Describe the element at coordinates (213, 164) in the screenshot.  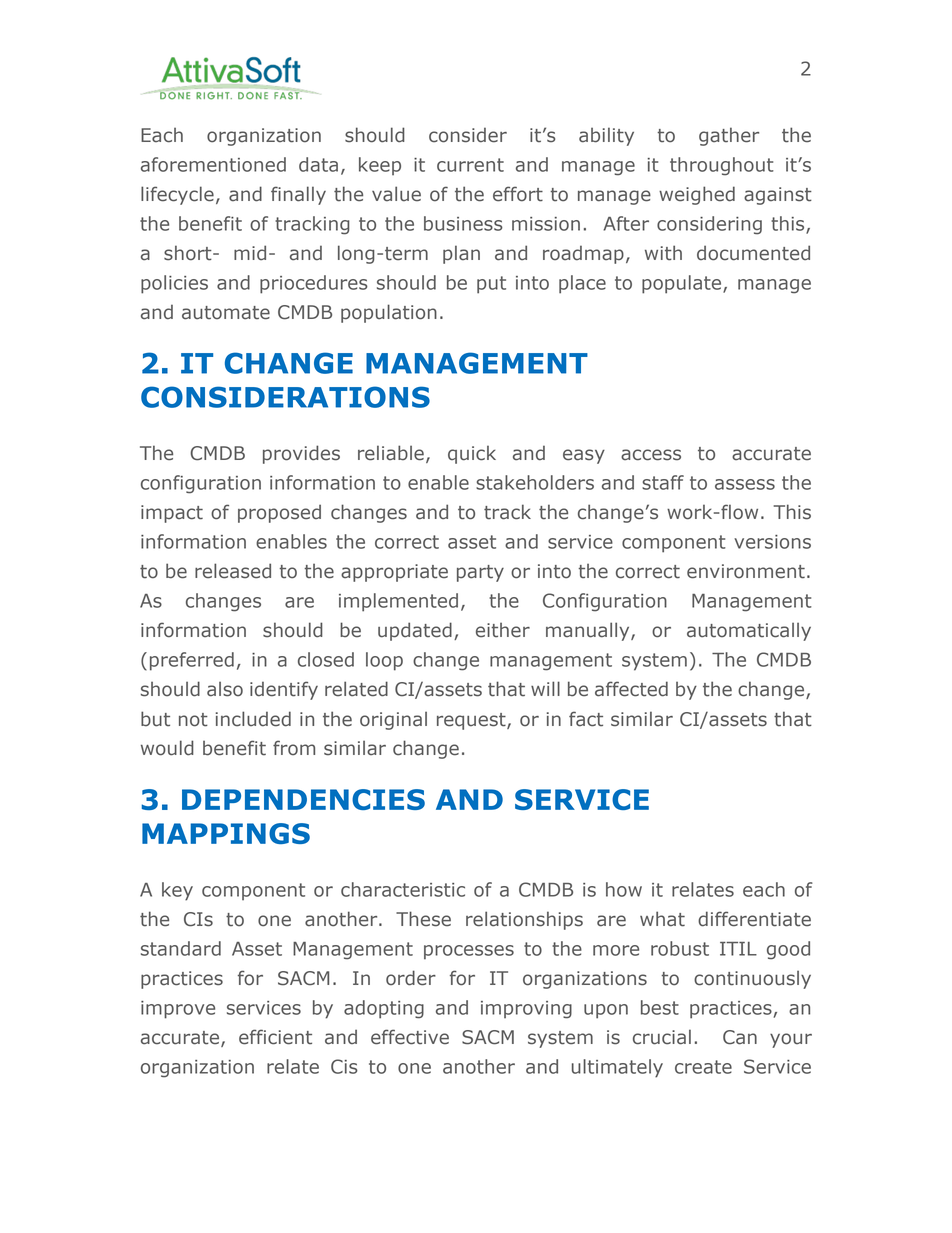
I see `aforementioned` at that location.
